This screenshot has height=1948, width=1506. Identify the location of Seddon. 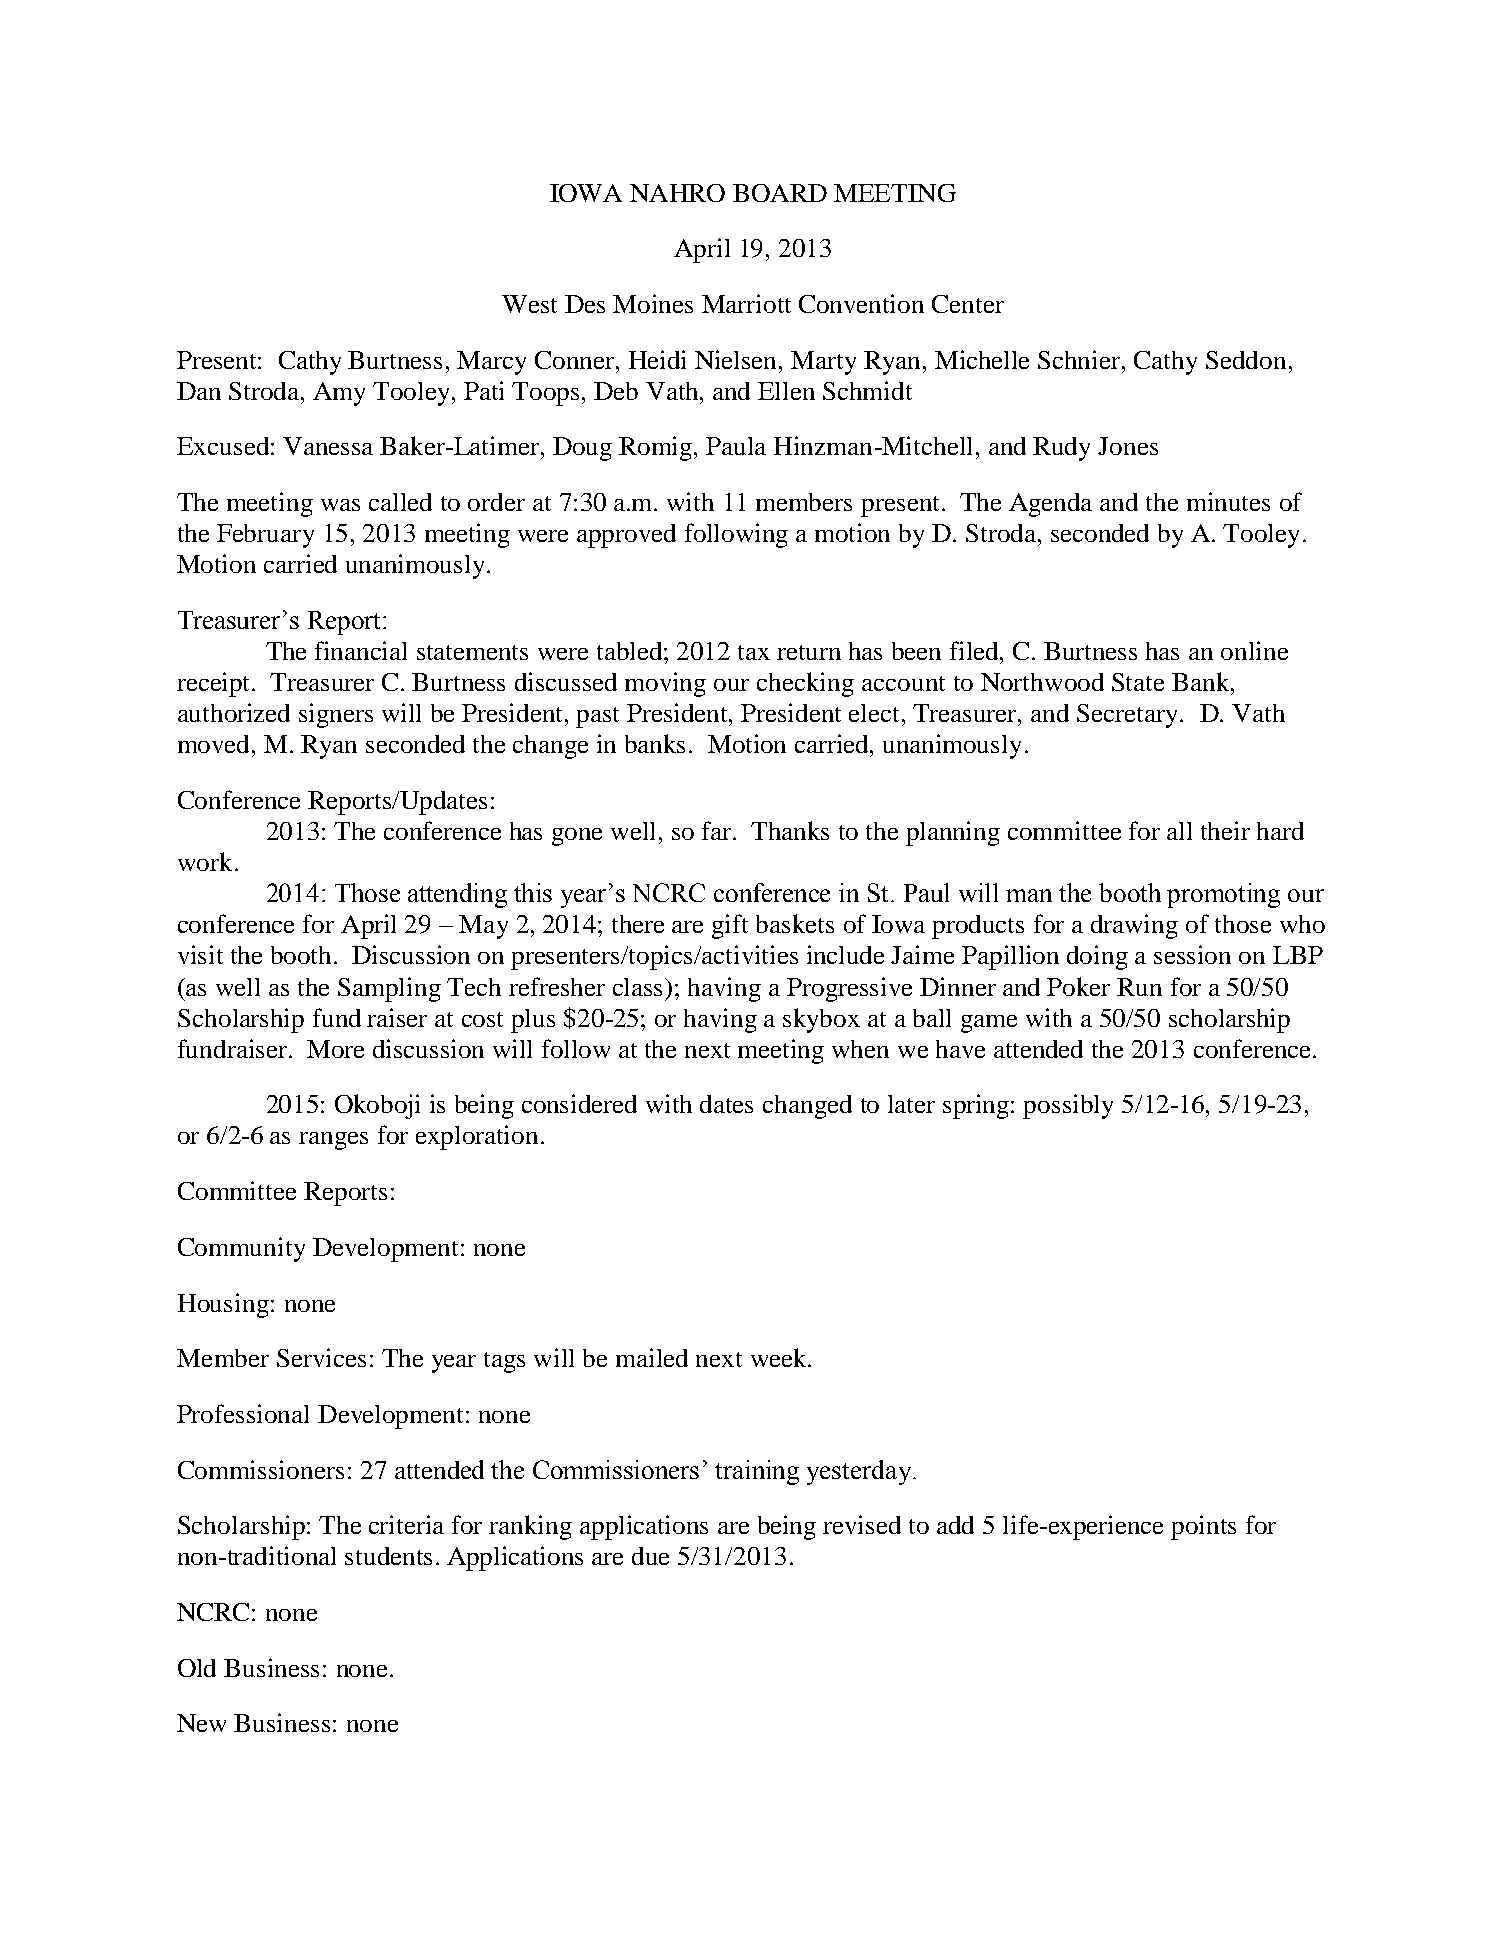
(1246, 360).
